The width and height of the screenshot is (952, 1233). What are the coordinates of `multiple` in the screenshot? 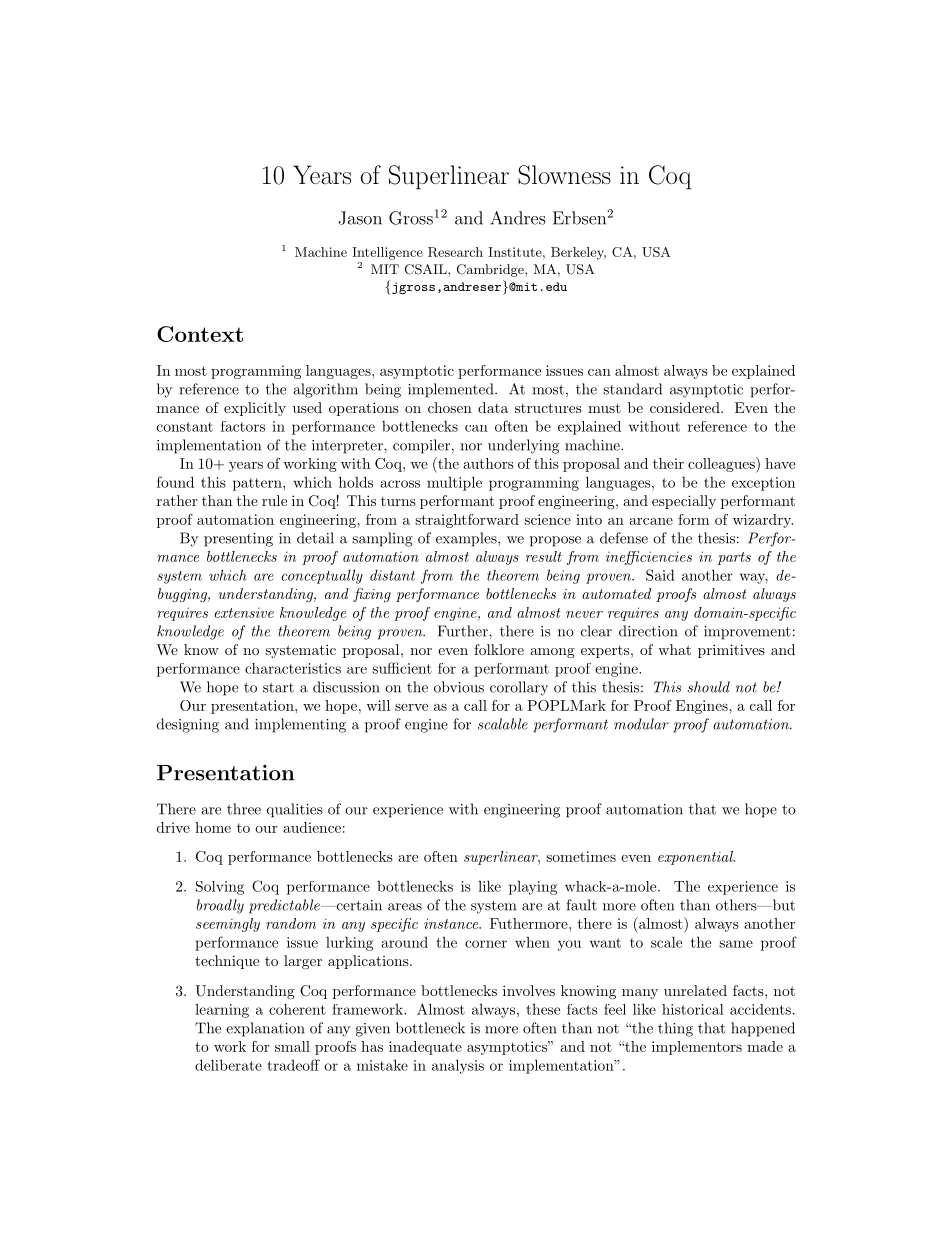 It's located at (454, 483).
